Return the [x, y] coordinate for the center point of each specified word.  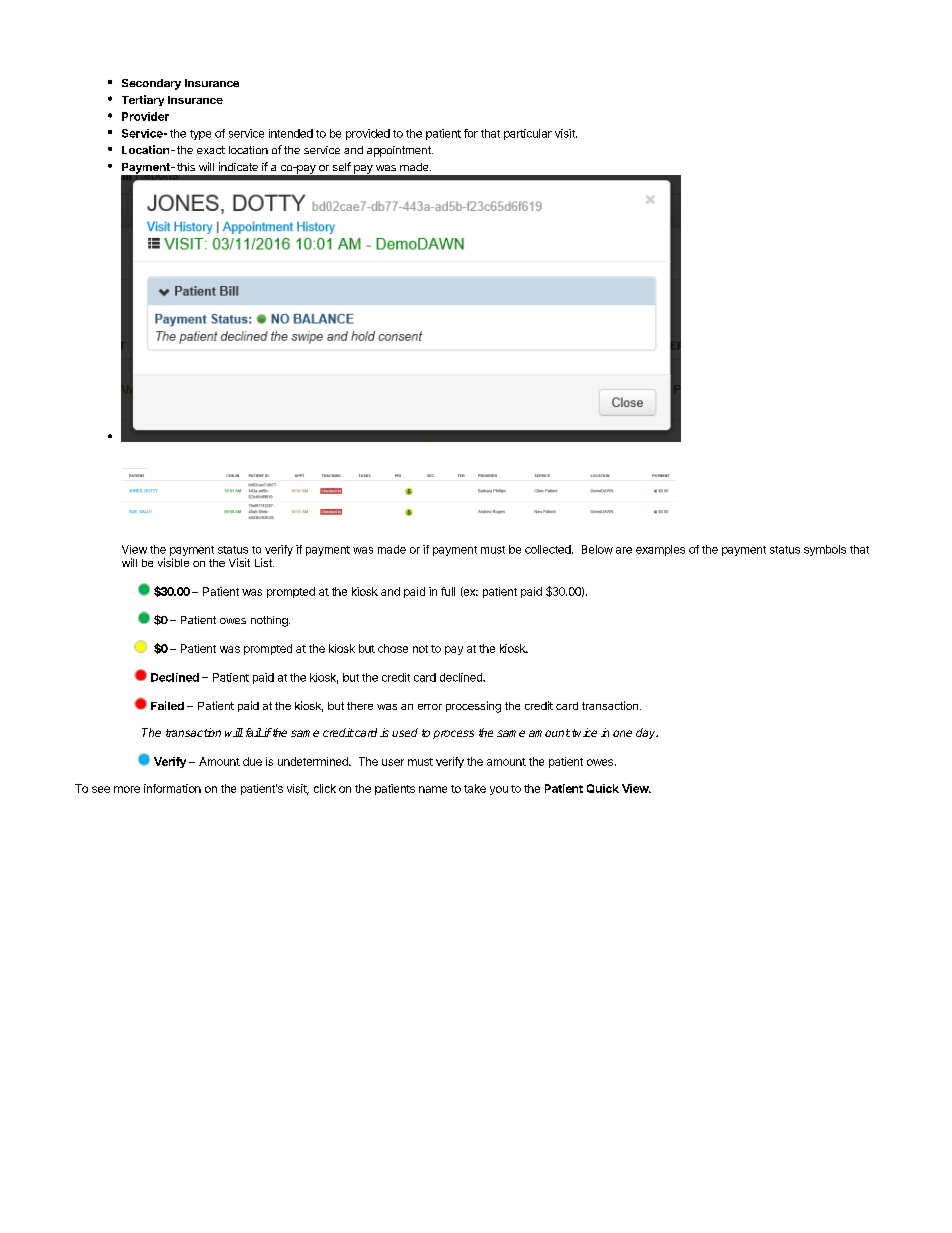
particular [528, 134]
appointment [400, 151]
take [475, 788]
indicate [238, 166]
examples [660, 550]
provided [368, 134]
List [264, 562]
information [172, 788]
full [448, 591]
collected [548, 549]
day [647, 733]
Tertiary [143, 100]
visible [173, 562]
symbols [825, 550]
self [342, 166]
